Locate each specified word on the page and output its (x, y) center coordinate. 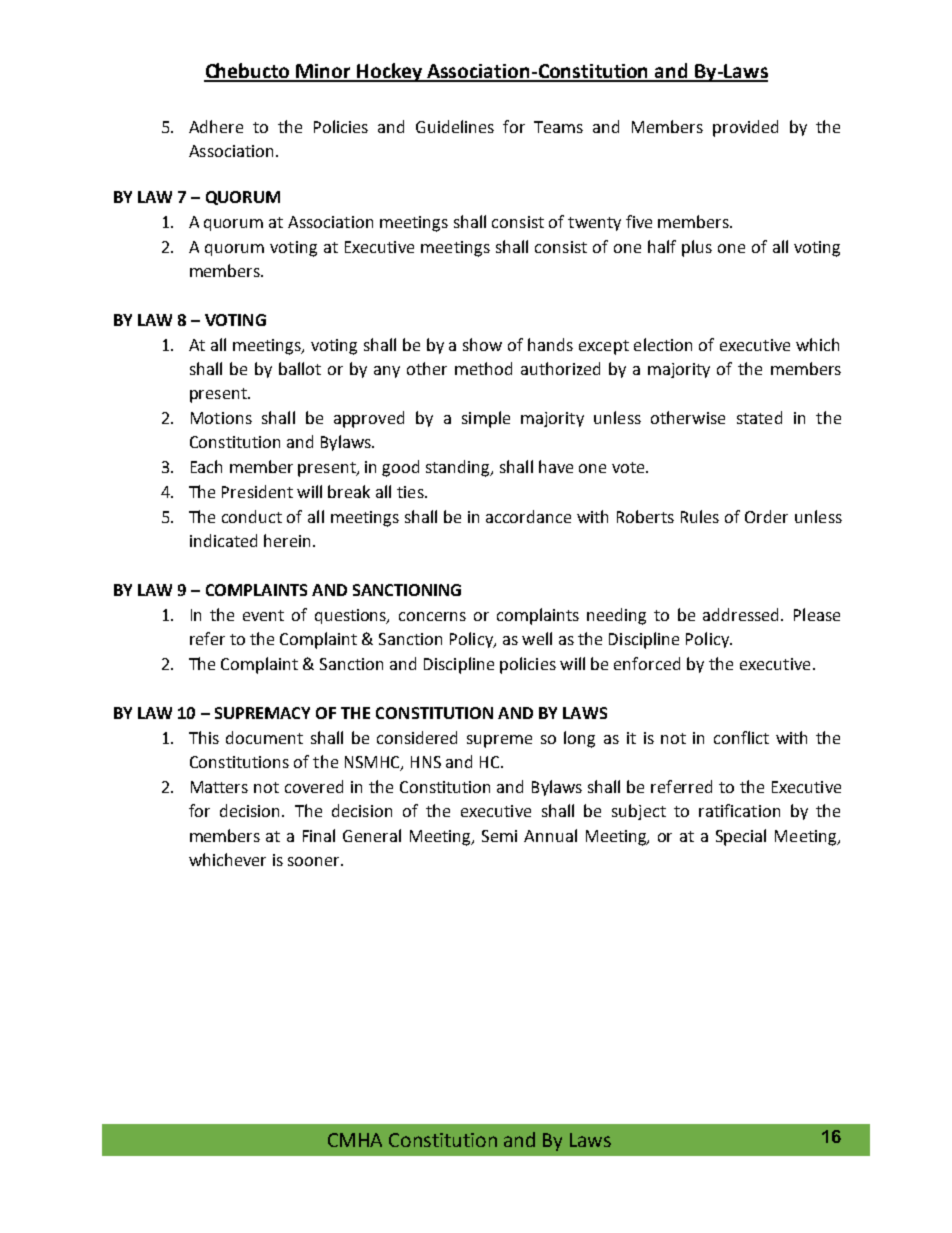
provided (745, 128)
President (257, 491)
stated (759, 417)
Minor (324, 72)
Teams (558, 127)
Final (319, 835)
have (556, 466)
